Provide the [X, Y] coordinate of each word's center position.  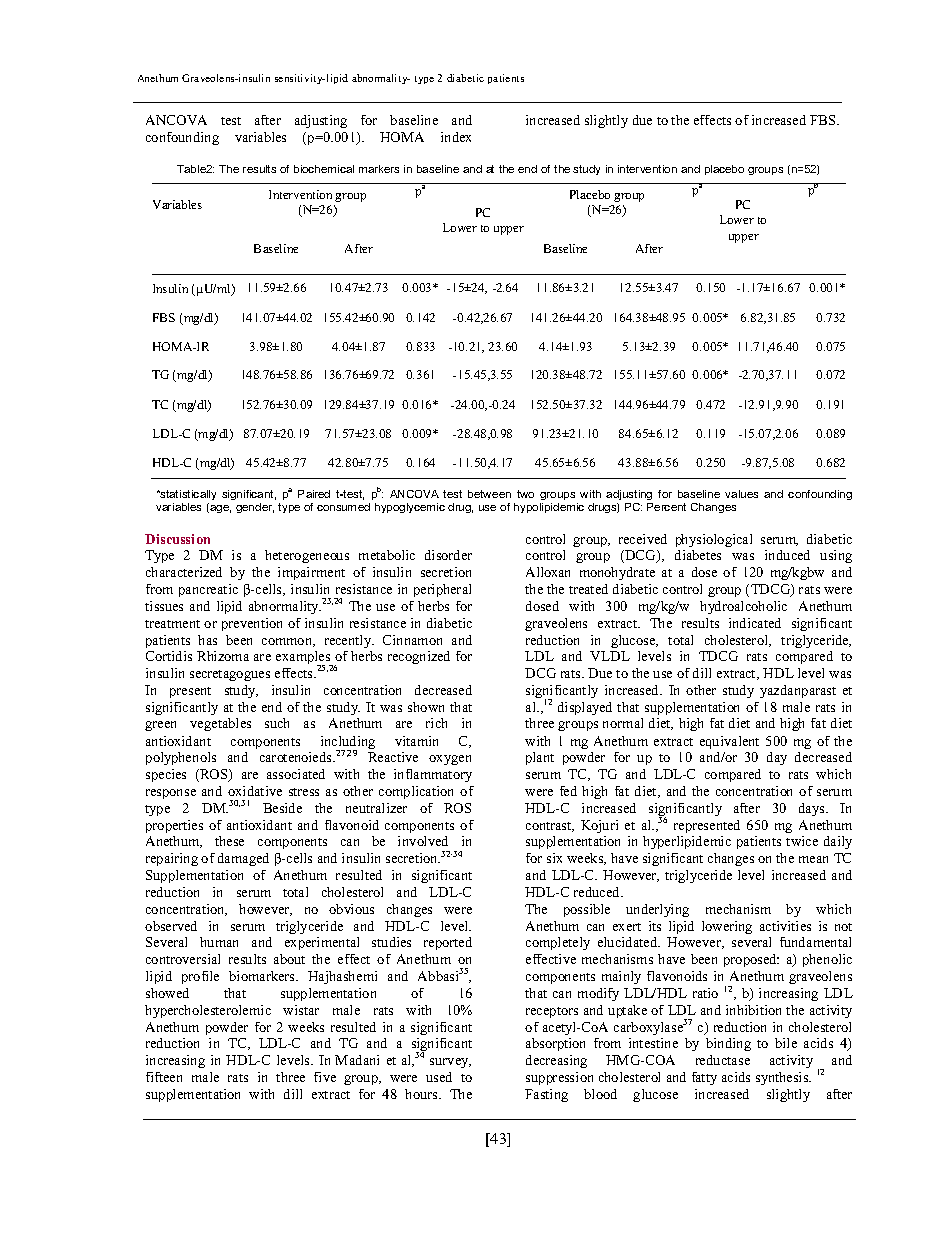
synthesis [783, 1078]
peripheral [442, 590]
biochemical [324, 169]
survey [450, 1063]
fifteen [164, 1077]
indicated [755, 623]
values [741, 494]
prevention [252, 624]
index [456, 137]
